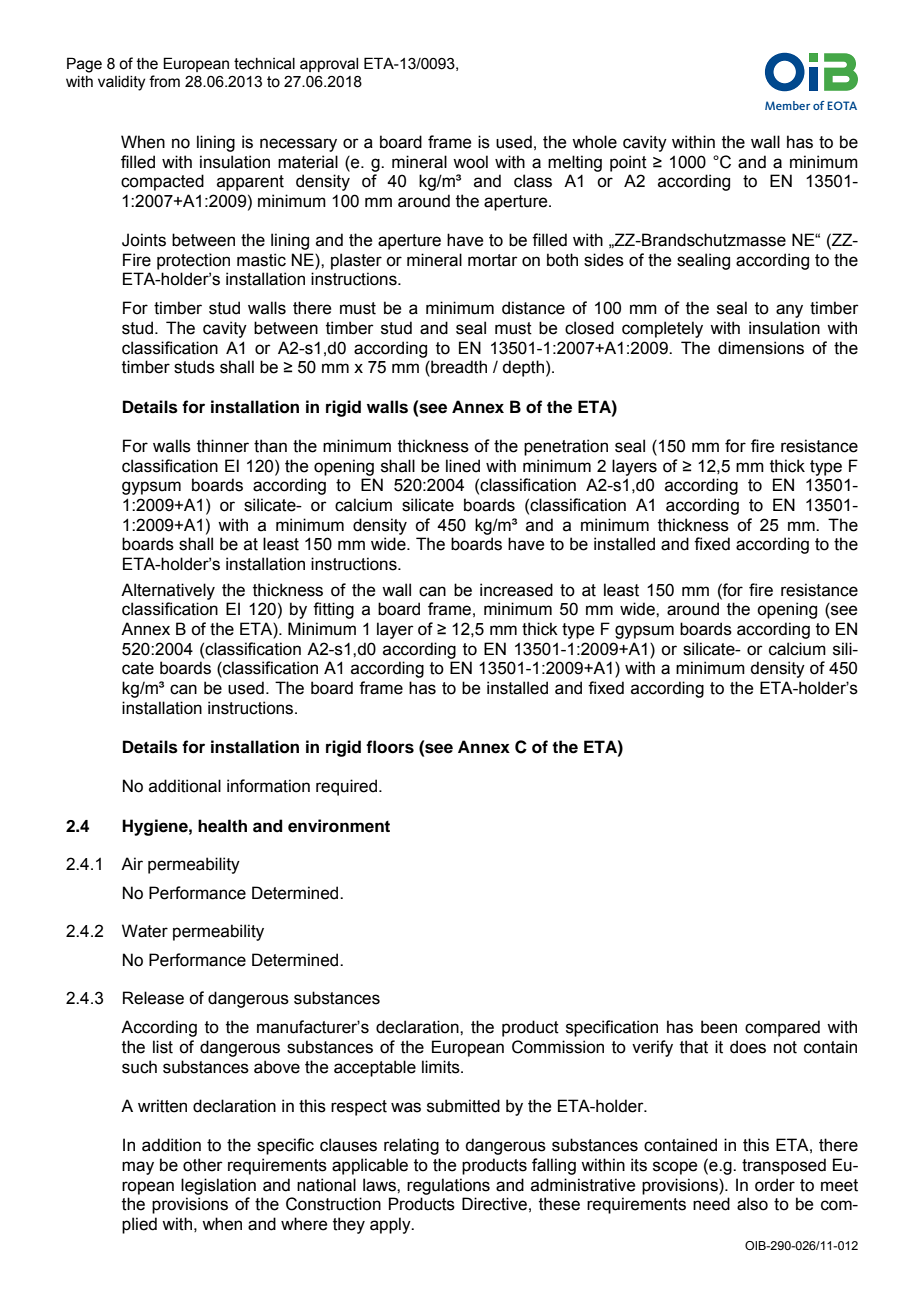 Image resolution: width=924 pixels, height=1308 pixels. I want to click on from, so click(164, 81).
